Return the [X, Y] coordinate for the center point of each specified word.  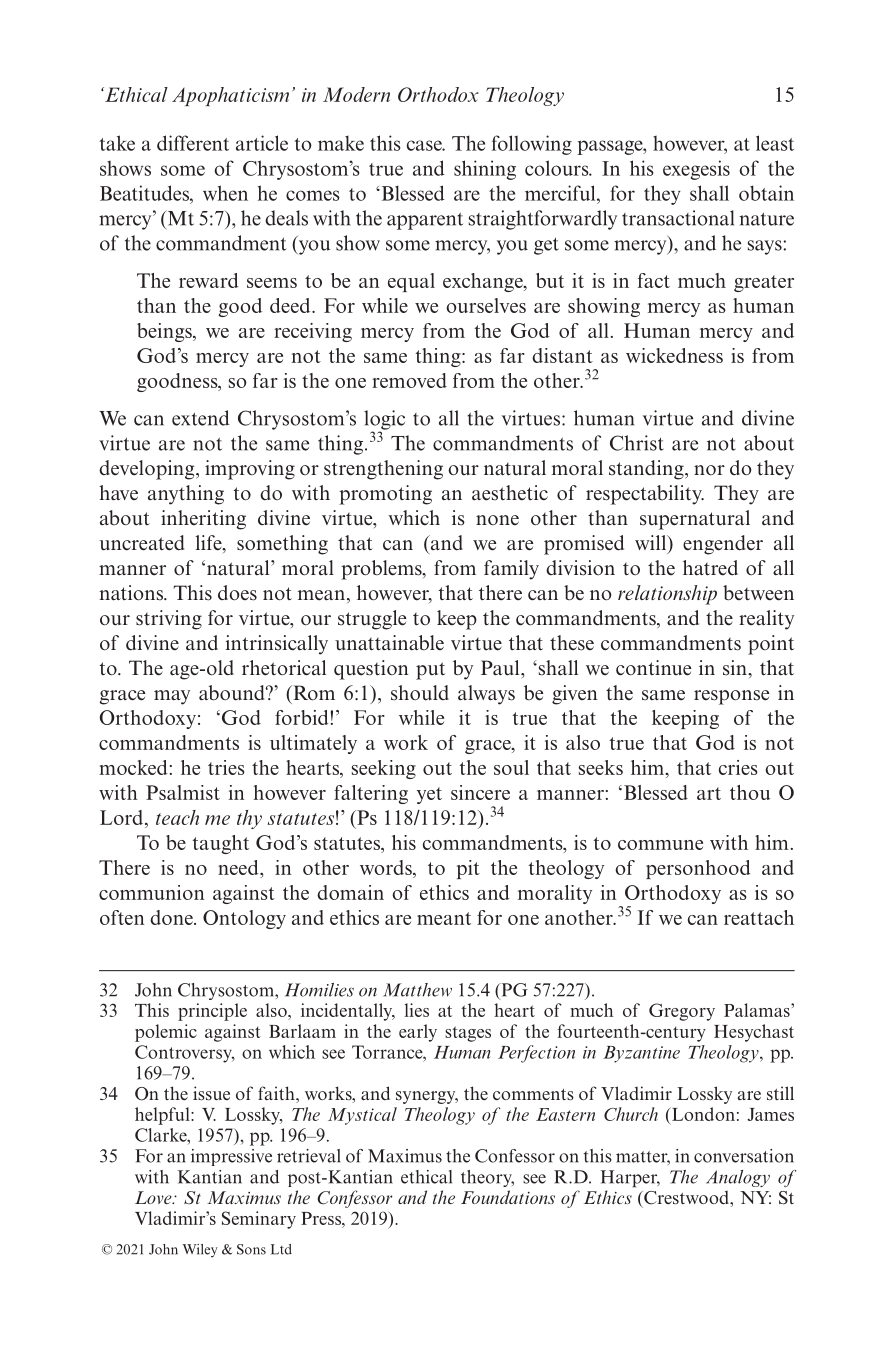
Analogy [738, 1178]
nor [709, 470]
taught [221, 844]
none [497, 520]
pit [468, 869]
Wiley [200, 1251]
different [193, 143]
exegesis [696, 170]
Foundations [508, 1197]
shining [485, 170]
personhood [698, 869]
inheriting [203, 520]
